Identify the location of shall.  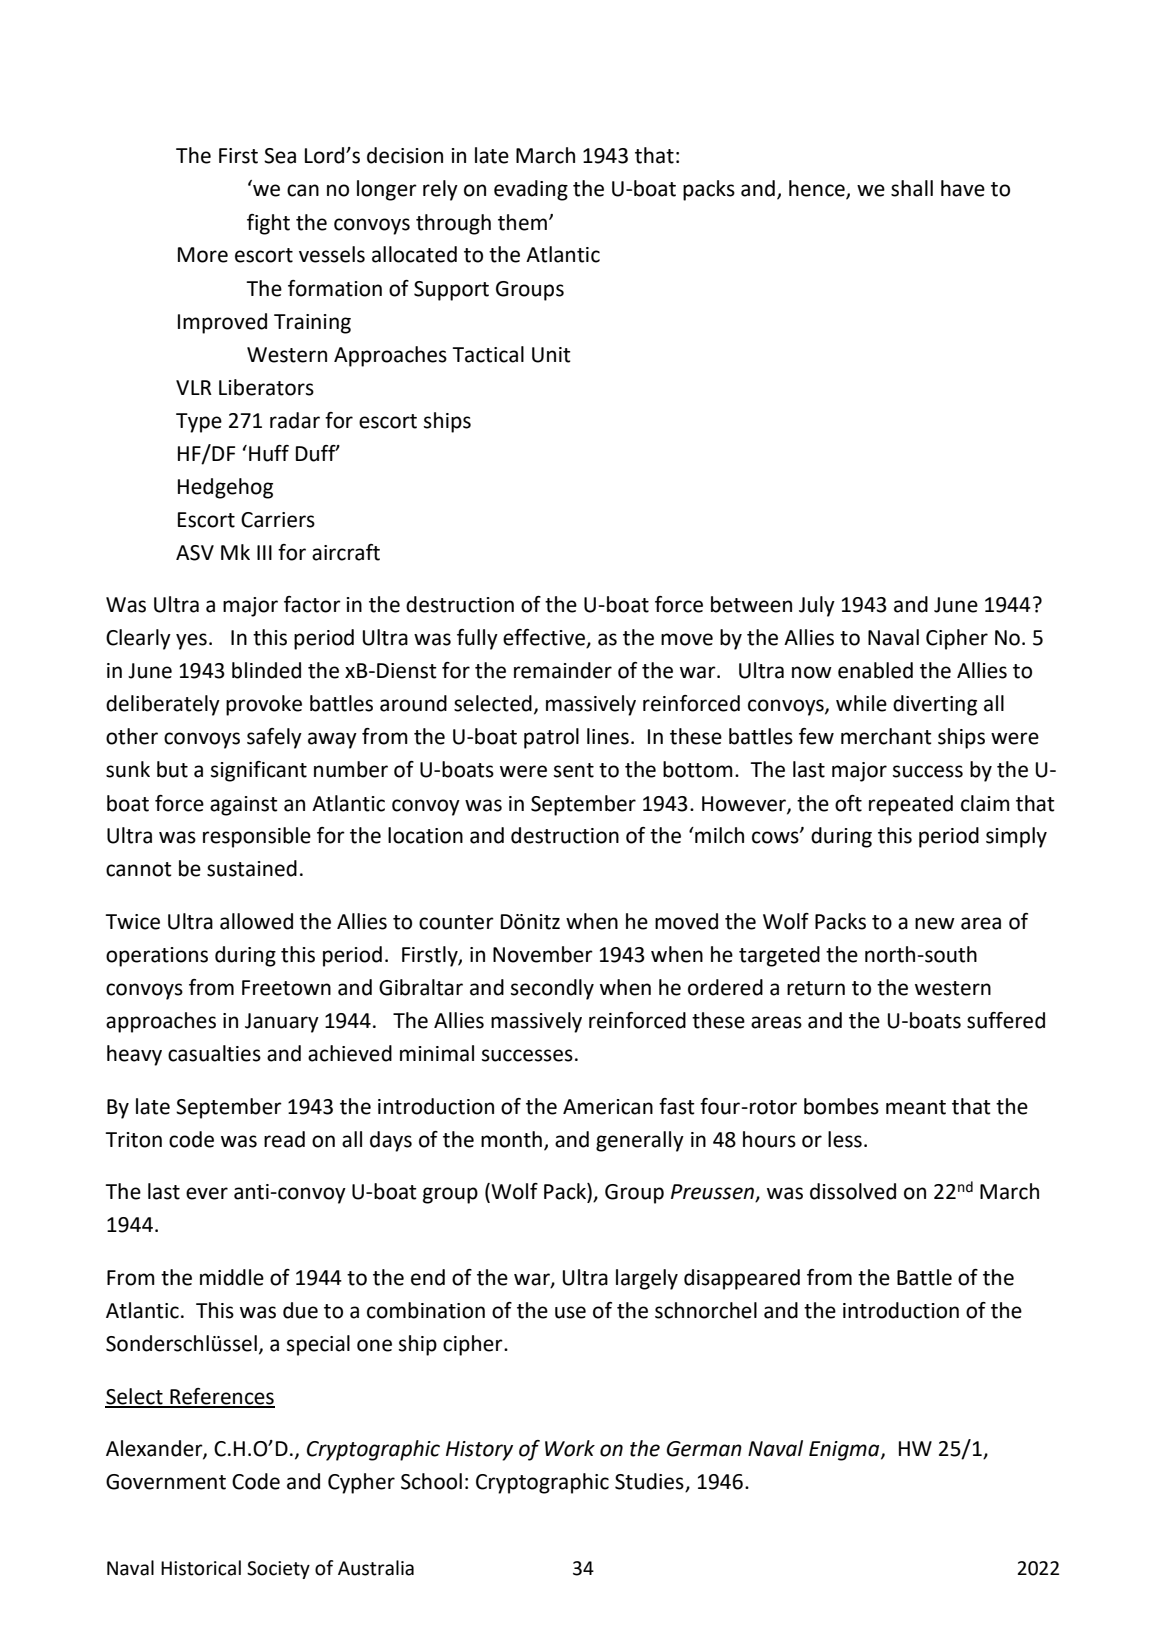
(912, 188).
